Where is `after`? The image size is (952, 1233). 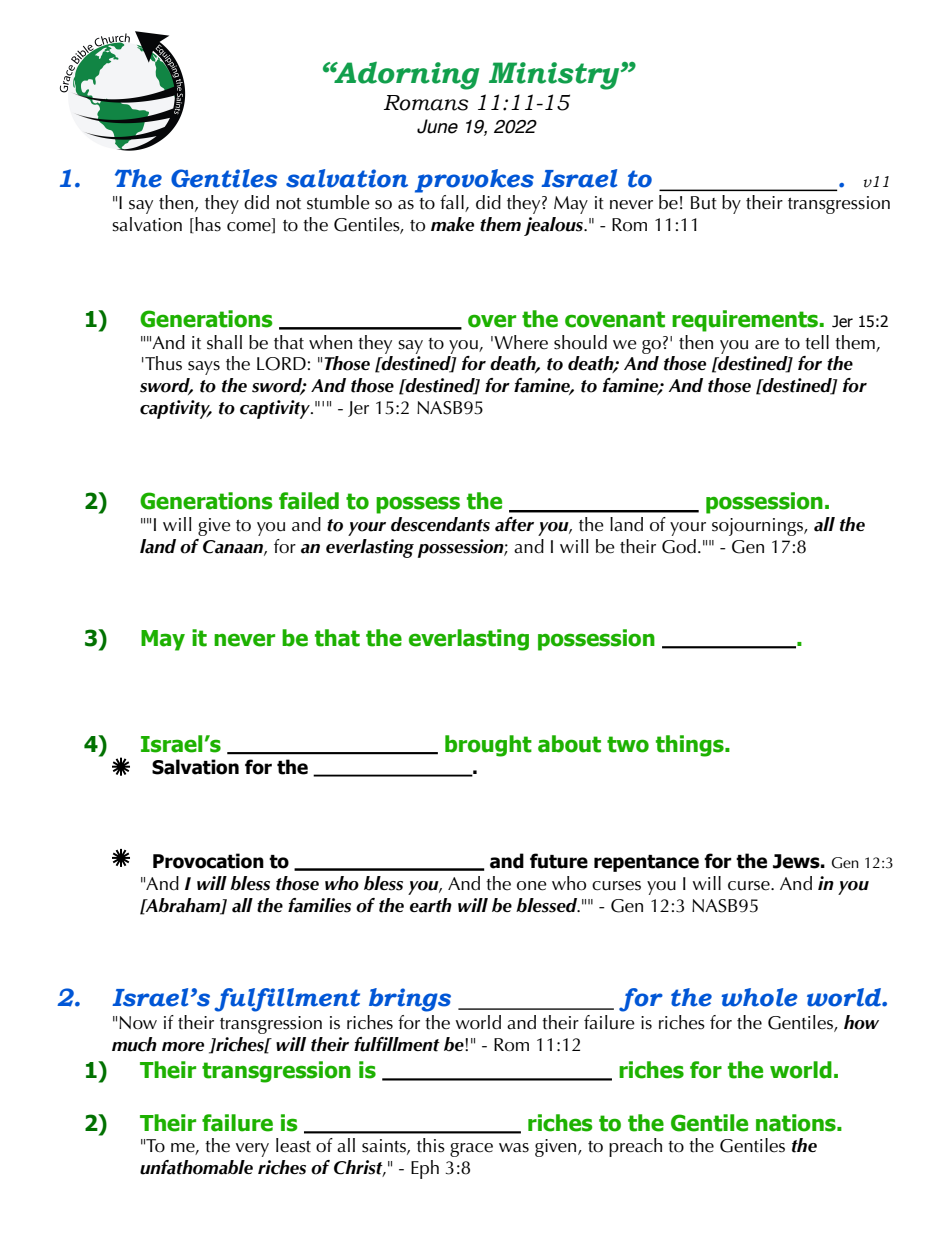 after is located at coordinates (514, 524).
